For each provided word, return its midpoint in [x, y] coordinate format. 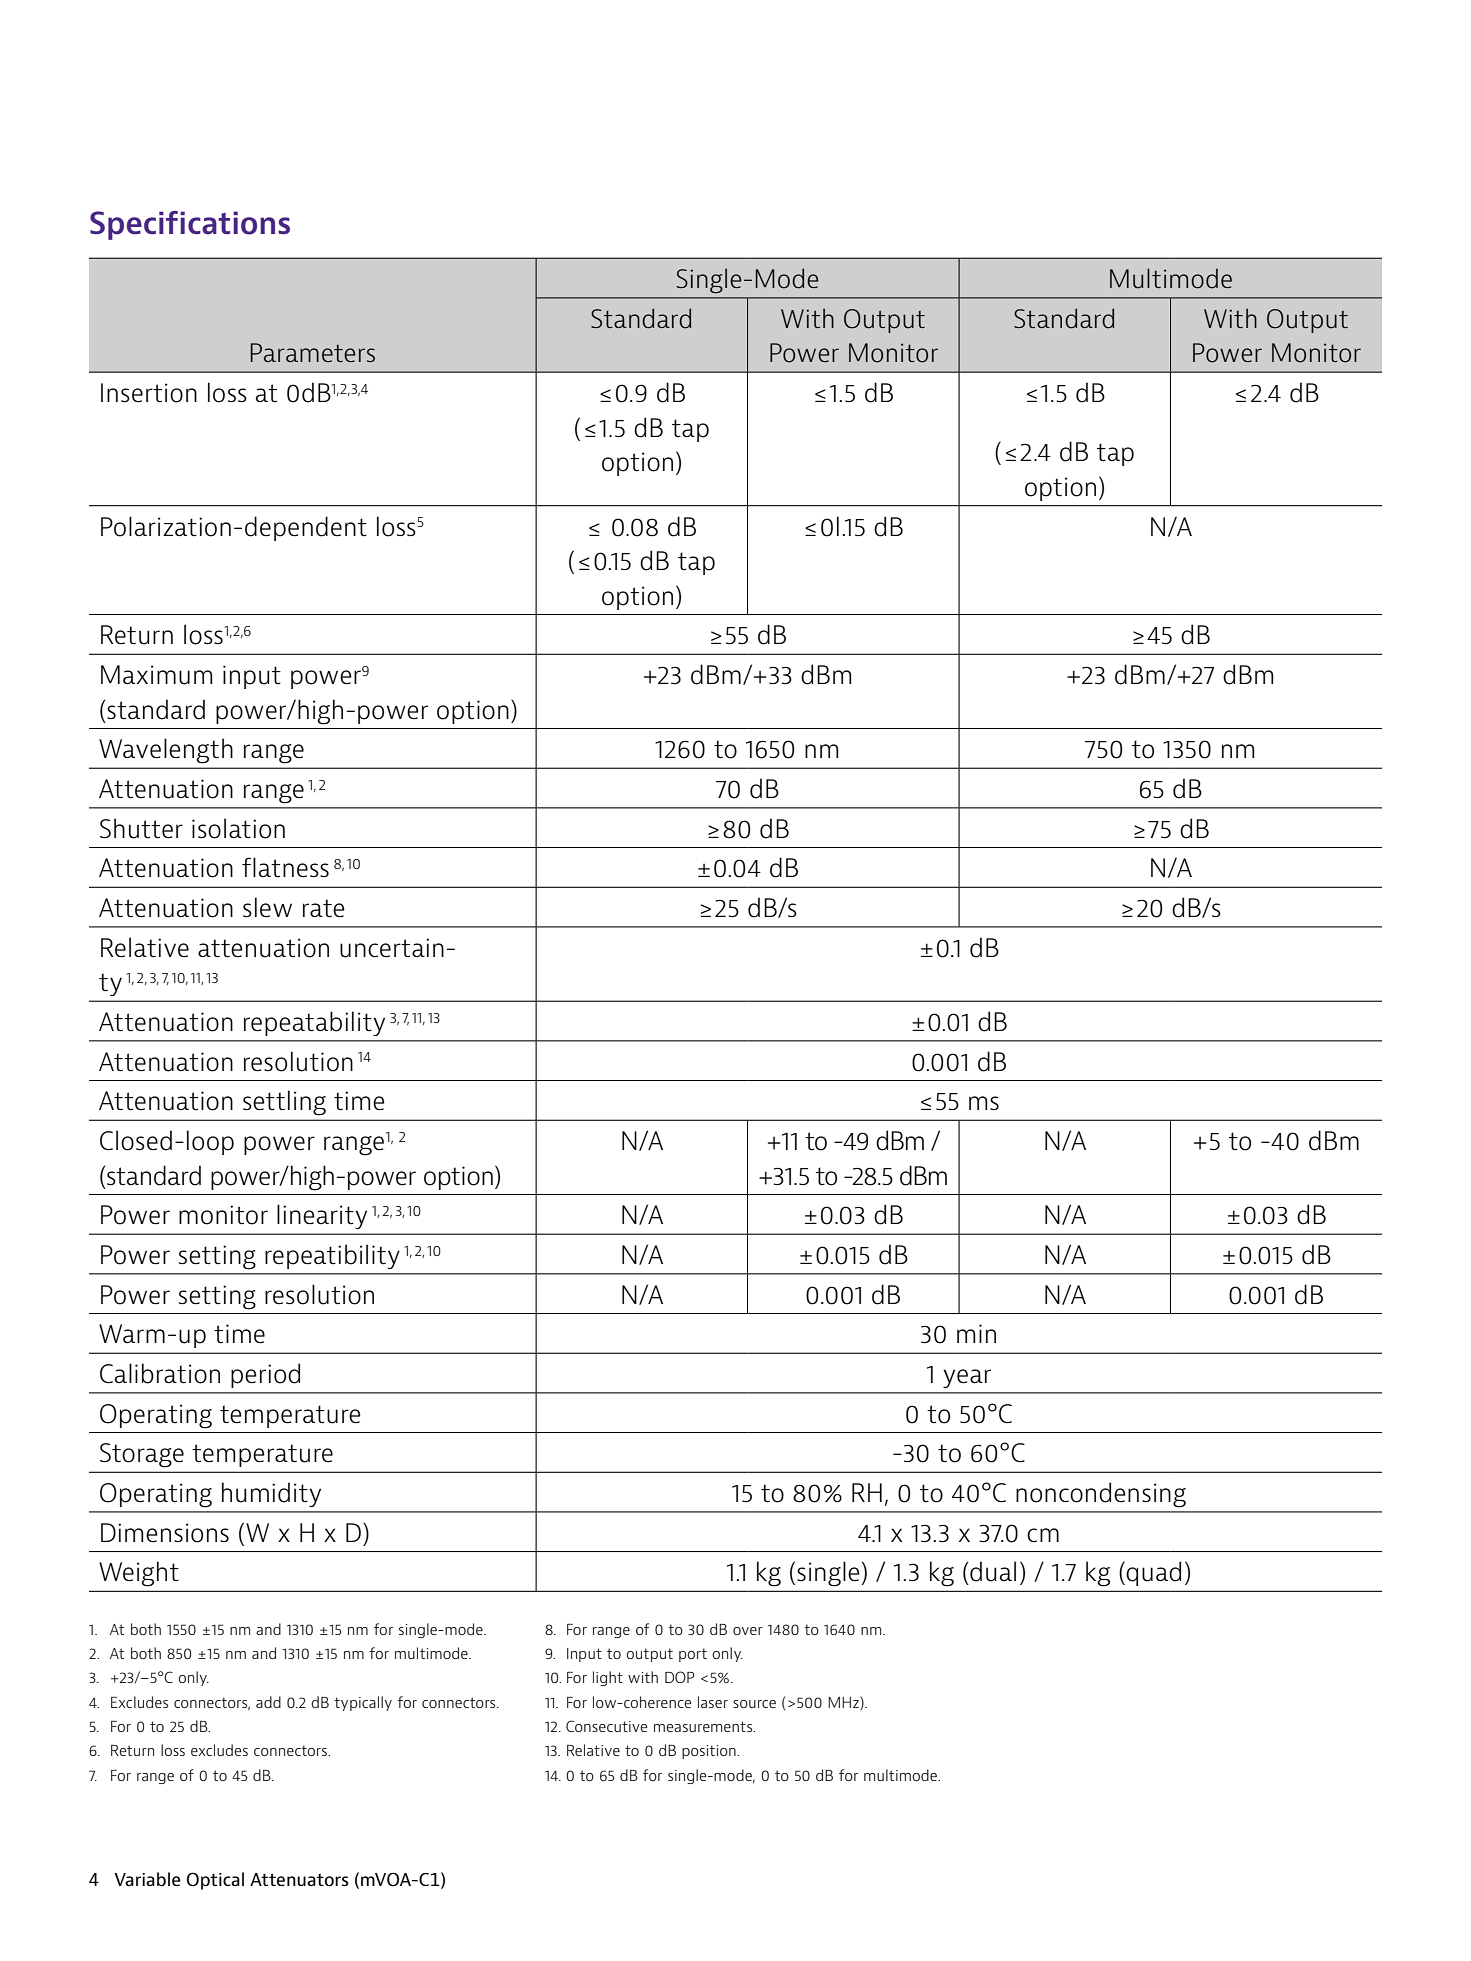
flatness [285, 867]
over [748, 1631]
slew [267, 907]
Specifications [190, 225]
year [967, 1378]
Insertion [149, 393]
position [710, 1752]
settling [284, 1103]
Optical [215, 1881]
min [976, 1333]
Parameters [313, 352]
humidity [271, 1494]
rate [324, 908]
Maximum [156, 675]
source [754, 1704]
